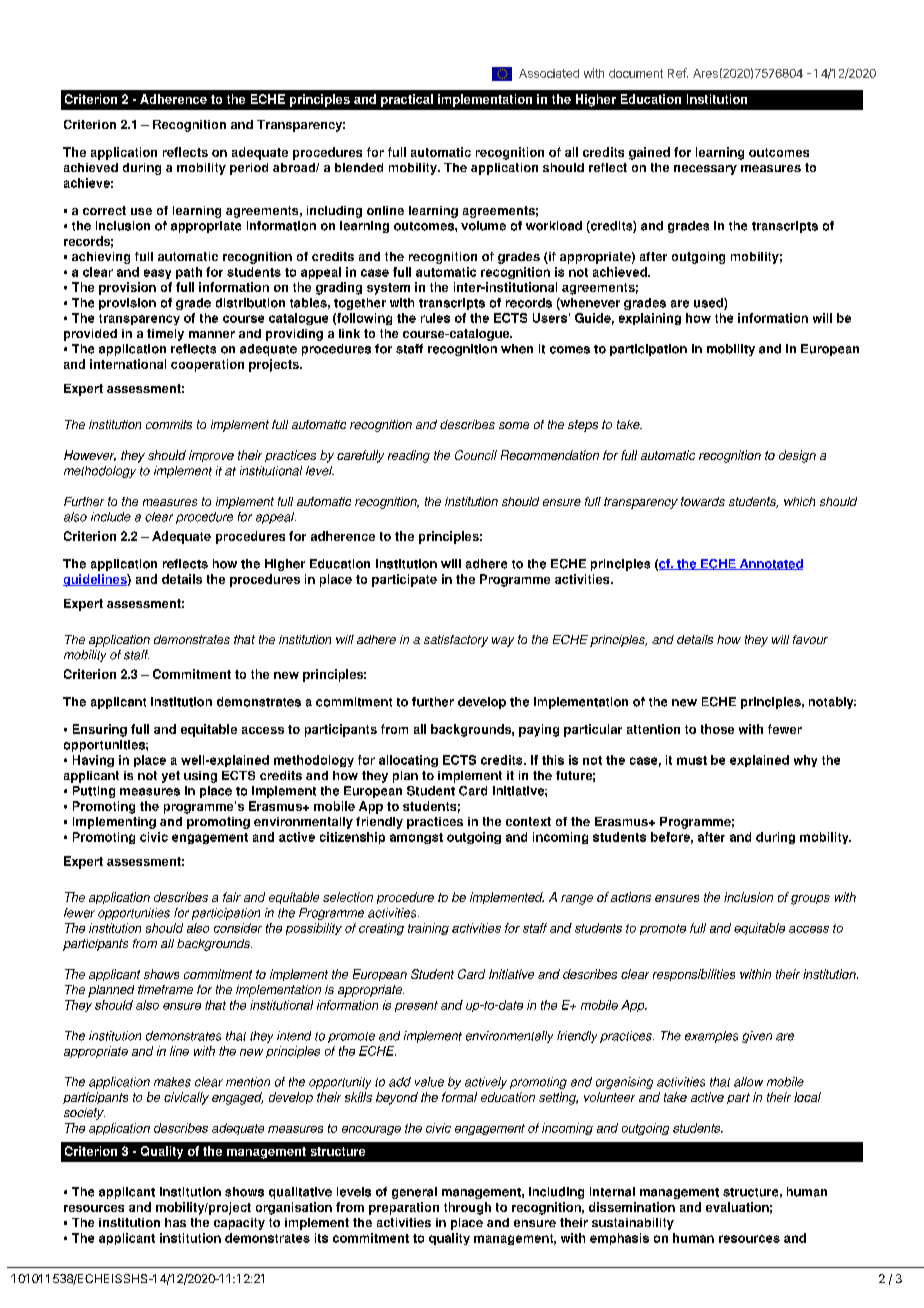 The image size is (924, 1308). I want to click on through, so click(467, 1208).
